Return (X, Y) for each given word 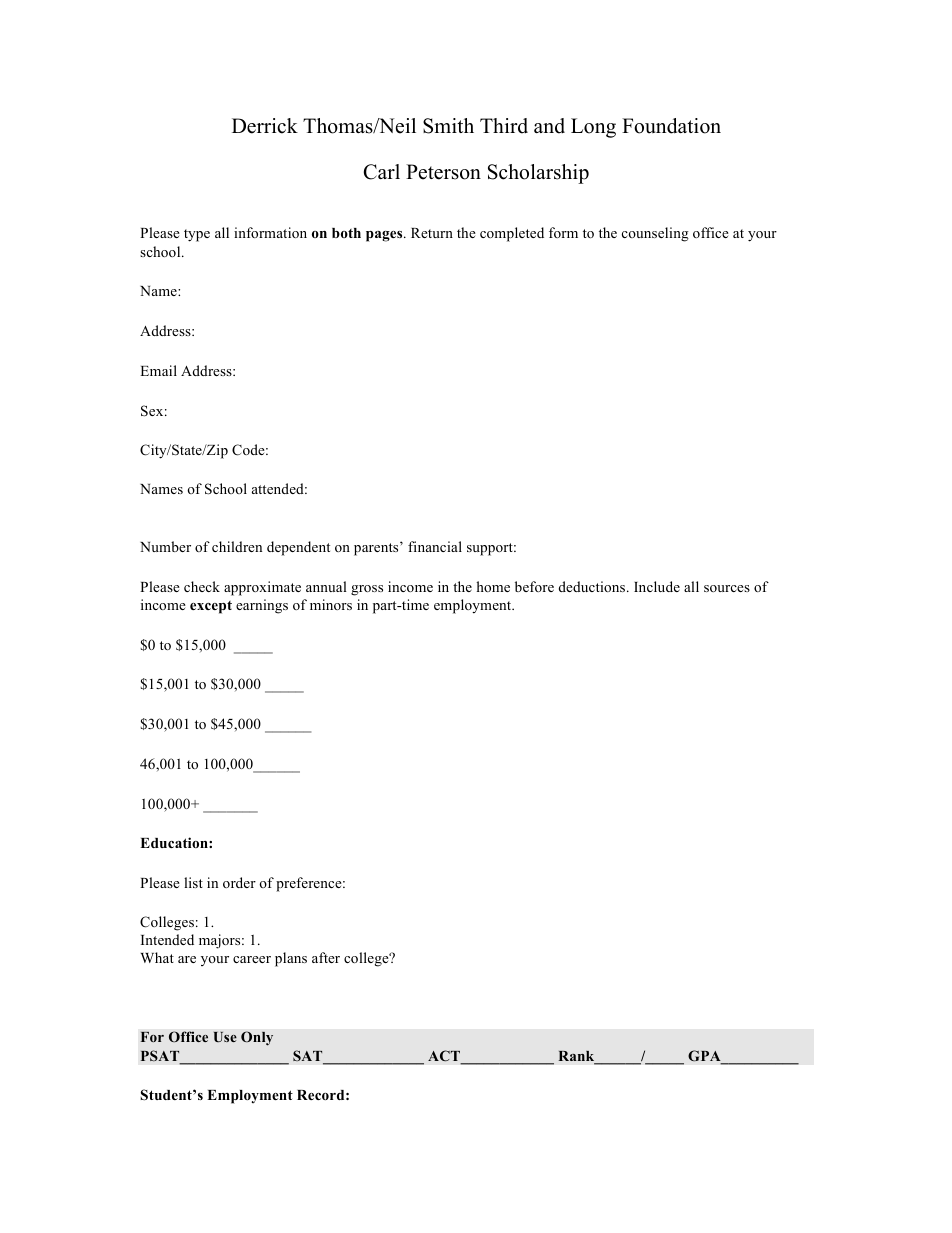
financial (435, 546)
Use (225, 1037)
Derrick (265, 126)
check (202, 586)
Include (657, 586)
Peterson (443, 172)
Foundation (671, 126)
